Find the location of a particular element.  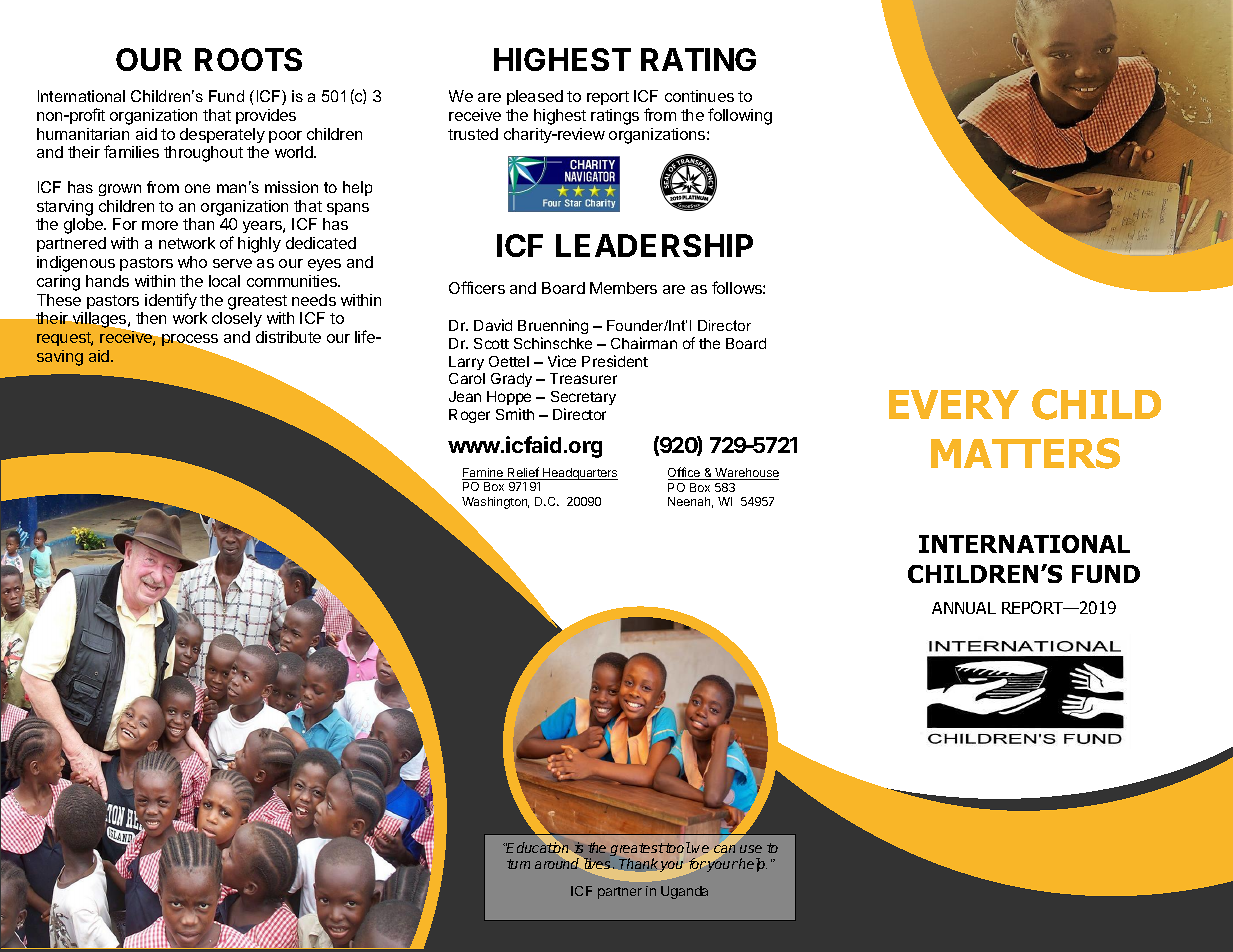

turn is located at coordinates (518, 864).
